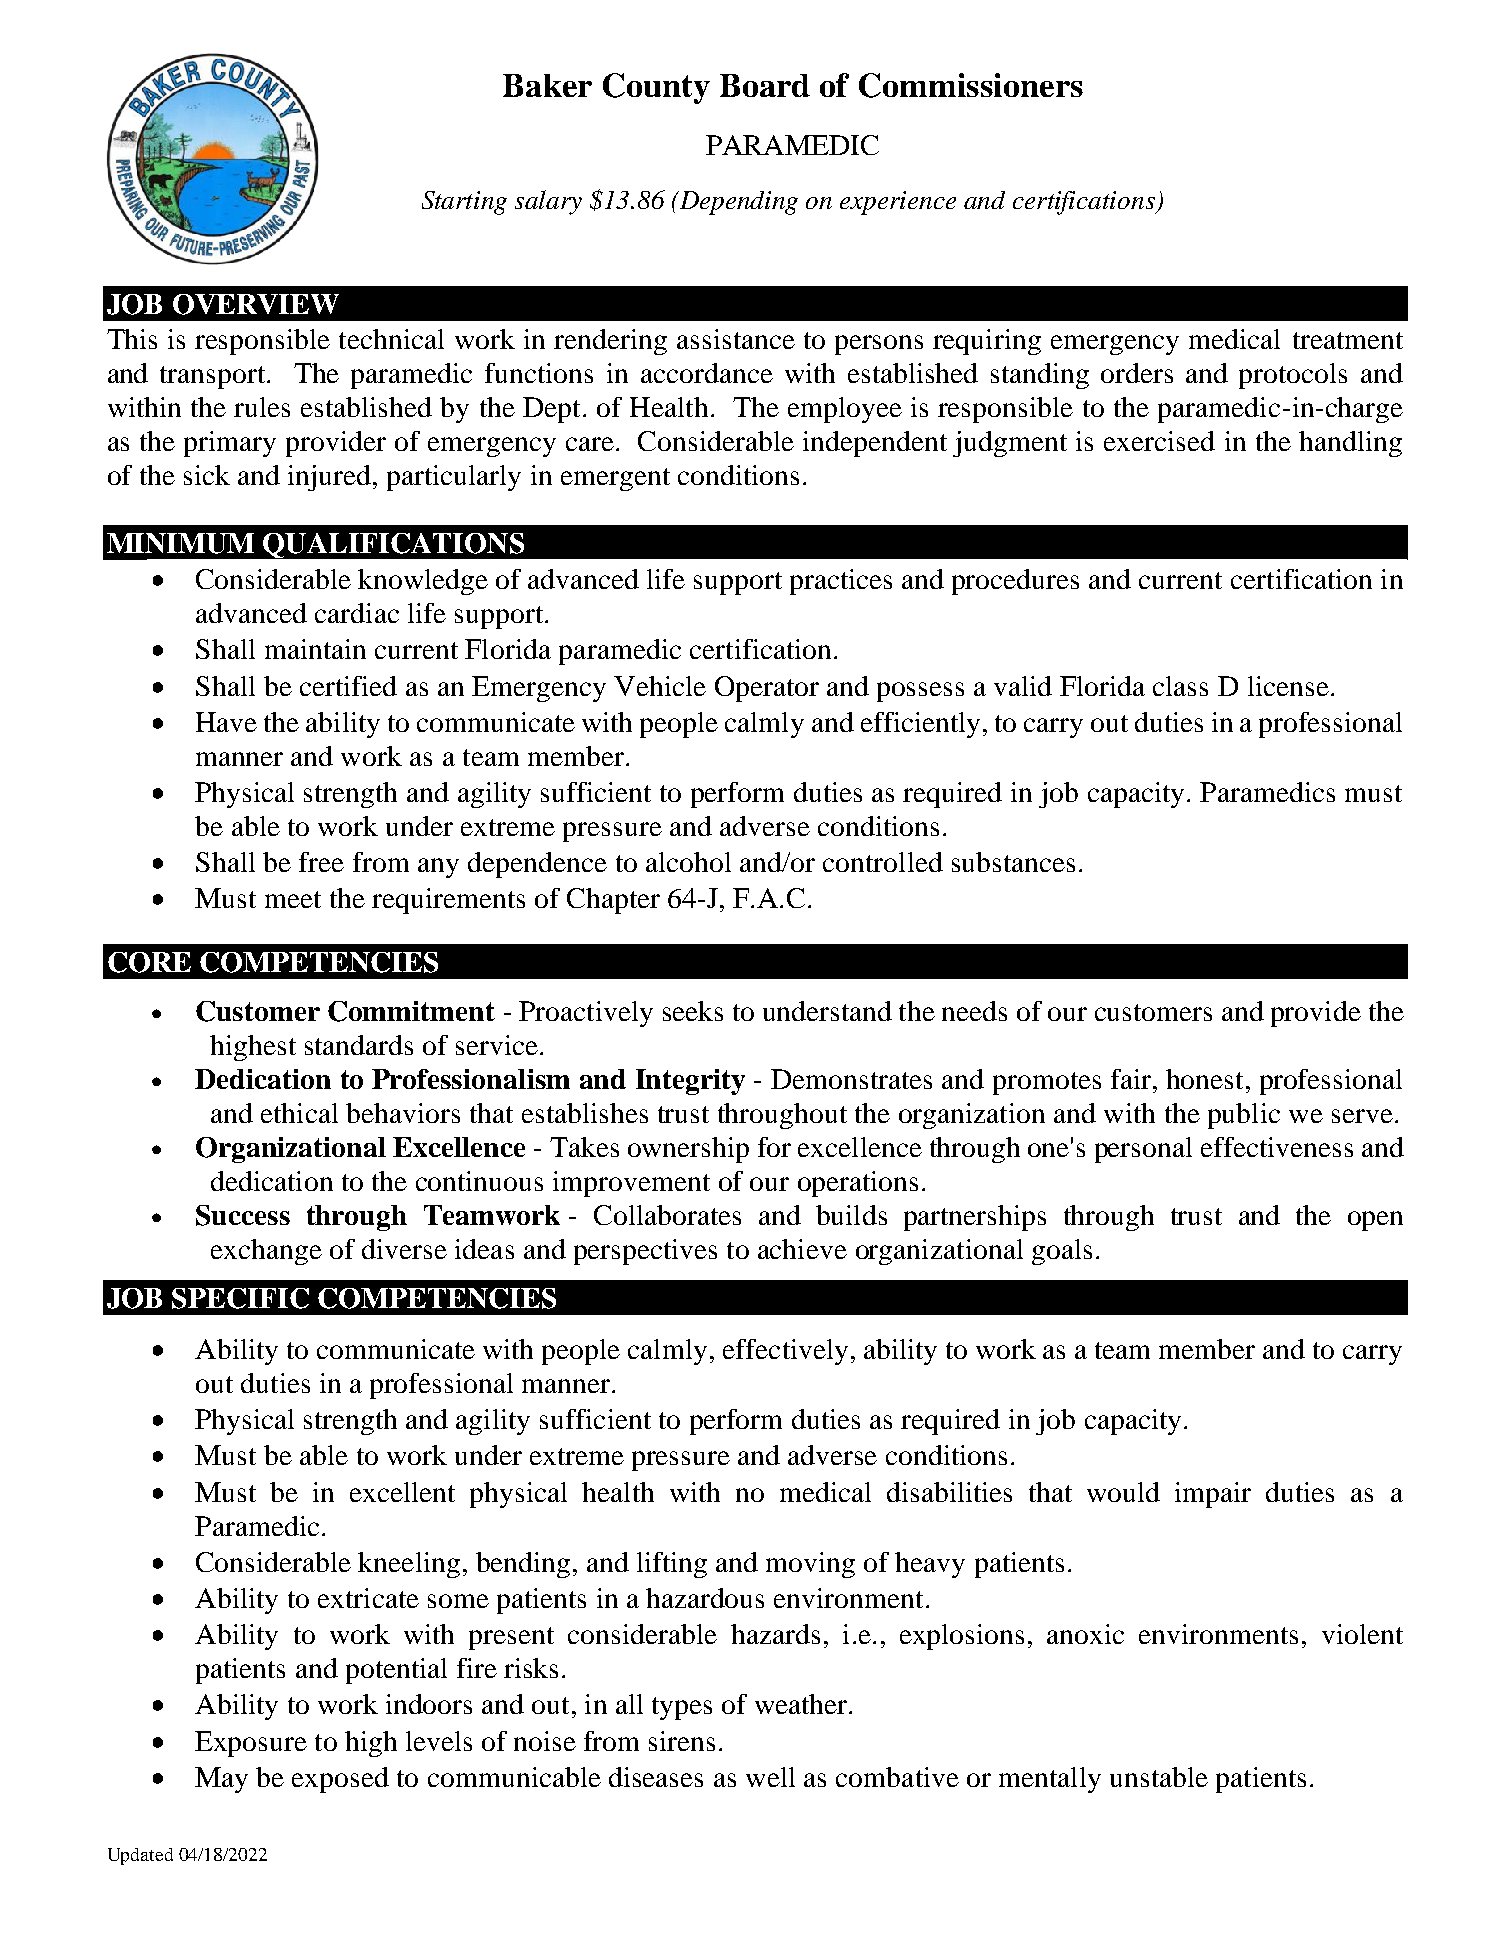 This page has width=1510, height=1954. What do you see at coordinates (293, 899) in the page?
I see `meet` at bounding box center [293, 899].
